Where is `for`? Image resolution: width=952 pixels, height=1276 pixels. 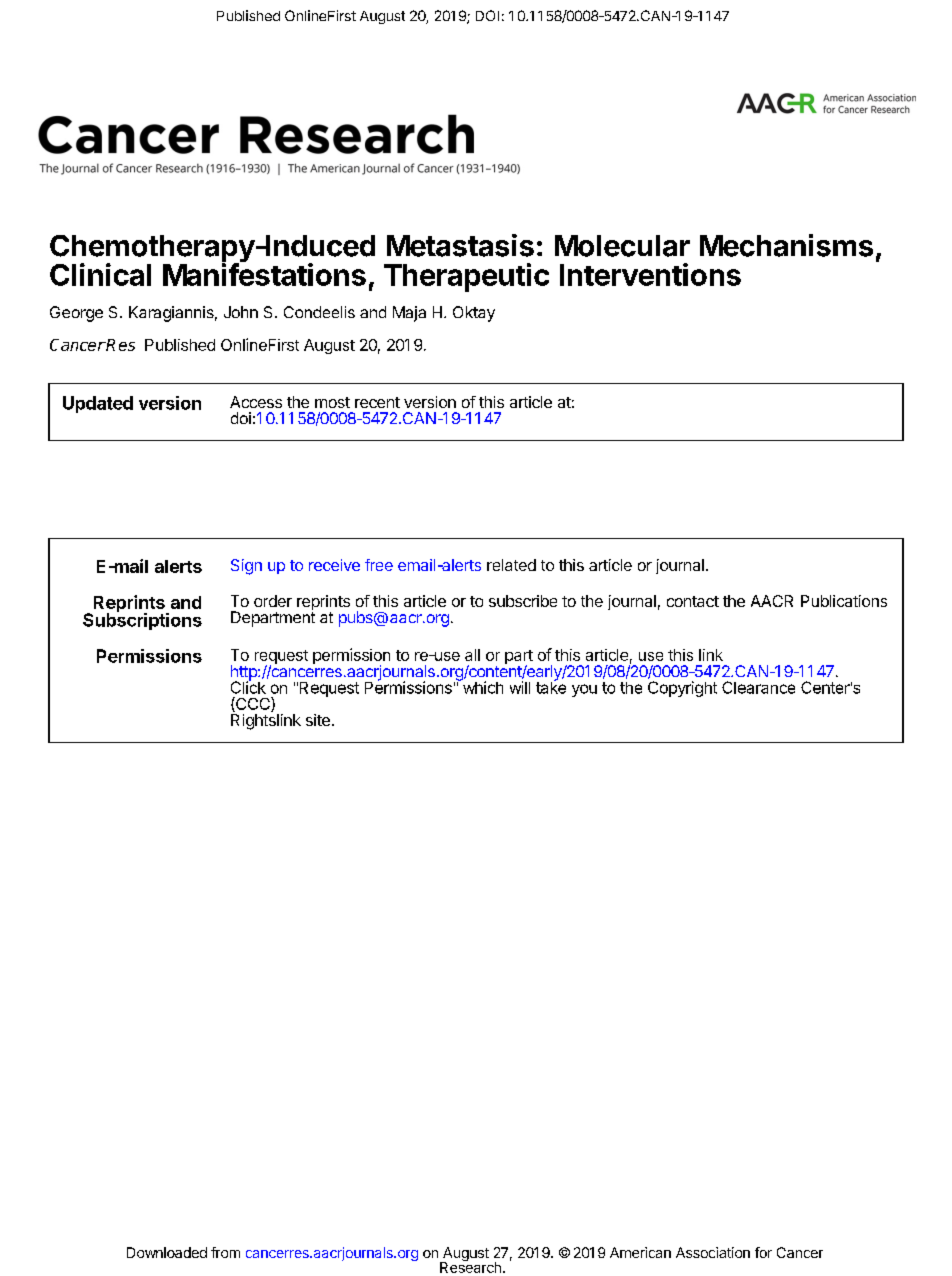
for is located at coordinates (763, 1252).
